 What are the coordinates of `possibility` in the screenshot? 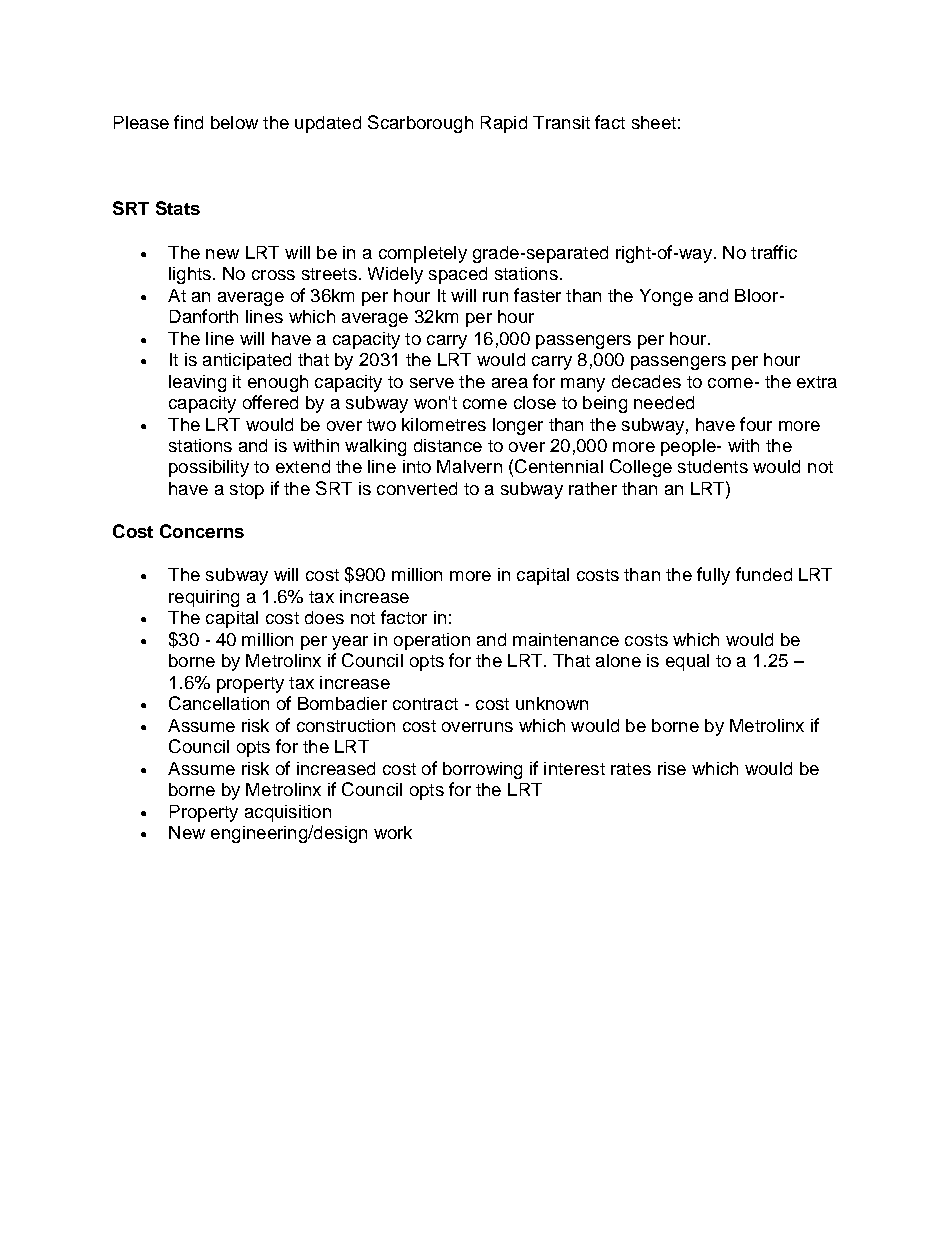 It's located at (209, 468).
